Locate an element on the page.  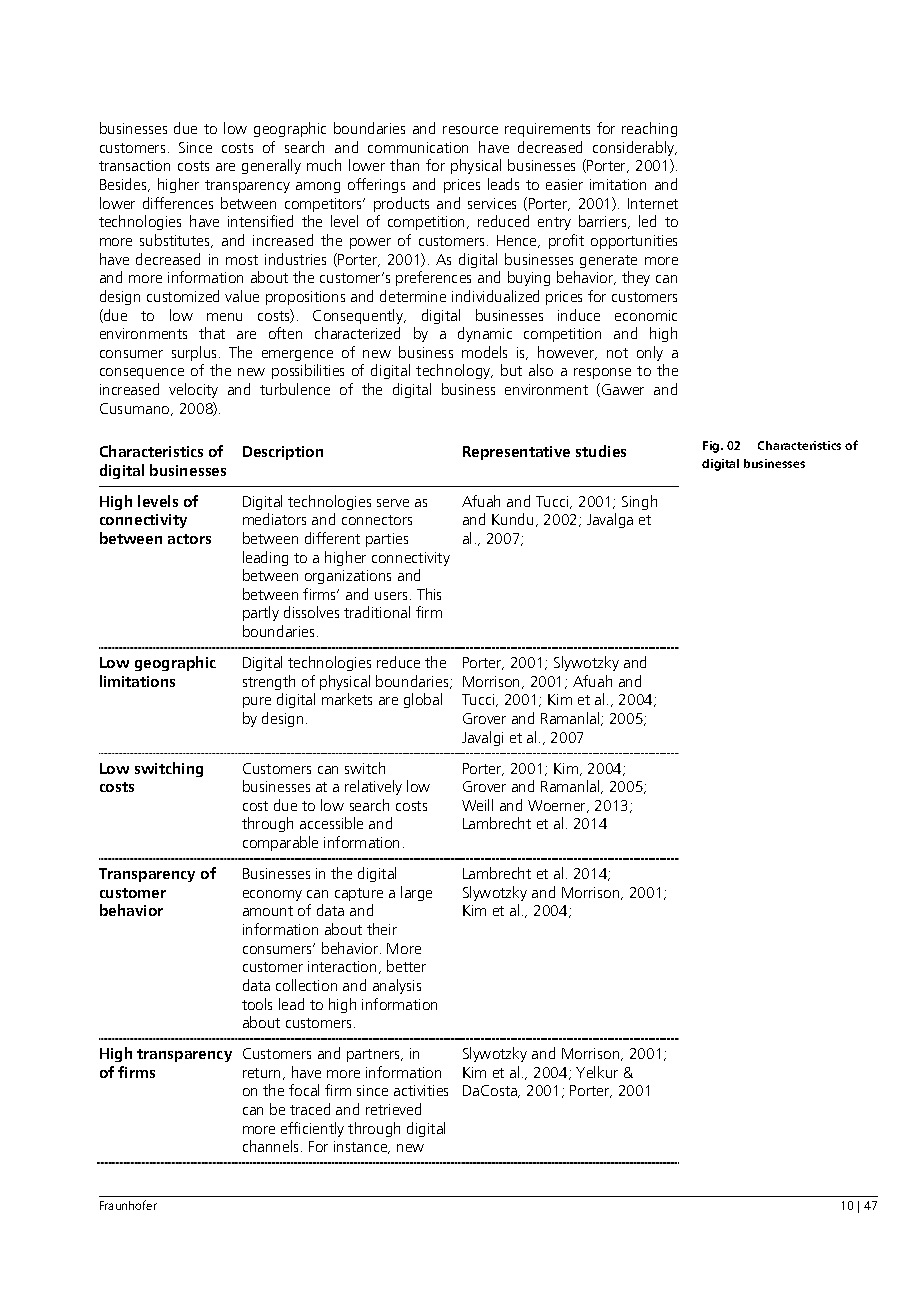
large is located at coordinates (416, 893).
